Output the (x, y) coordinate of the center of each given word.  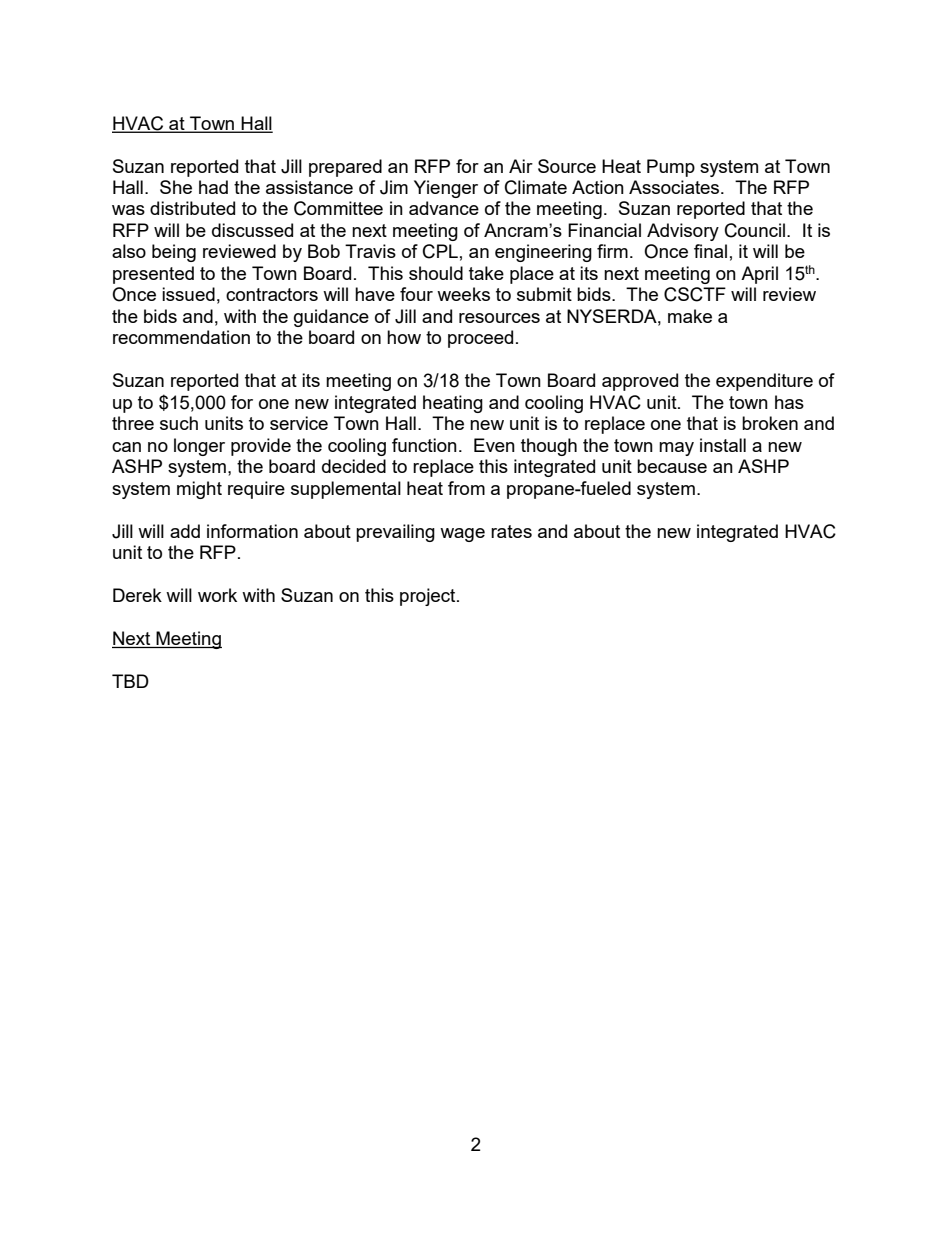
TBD (130, 681)
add (185, 531)
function (424, 445)
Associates (675, 187)
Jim (394, 187)
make (690, 316)
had (213, 187)
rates (511, 531)
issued (188, 294)
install (723, 445)
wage (462, 535)
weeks (463, 294)
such (179, 423)
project (429, 597)
